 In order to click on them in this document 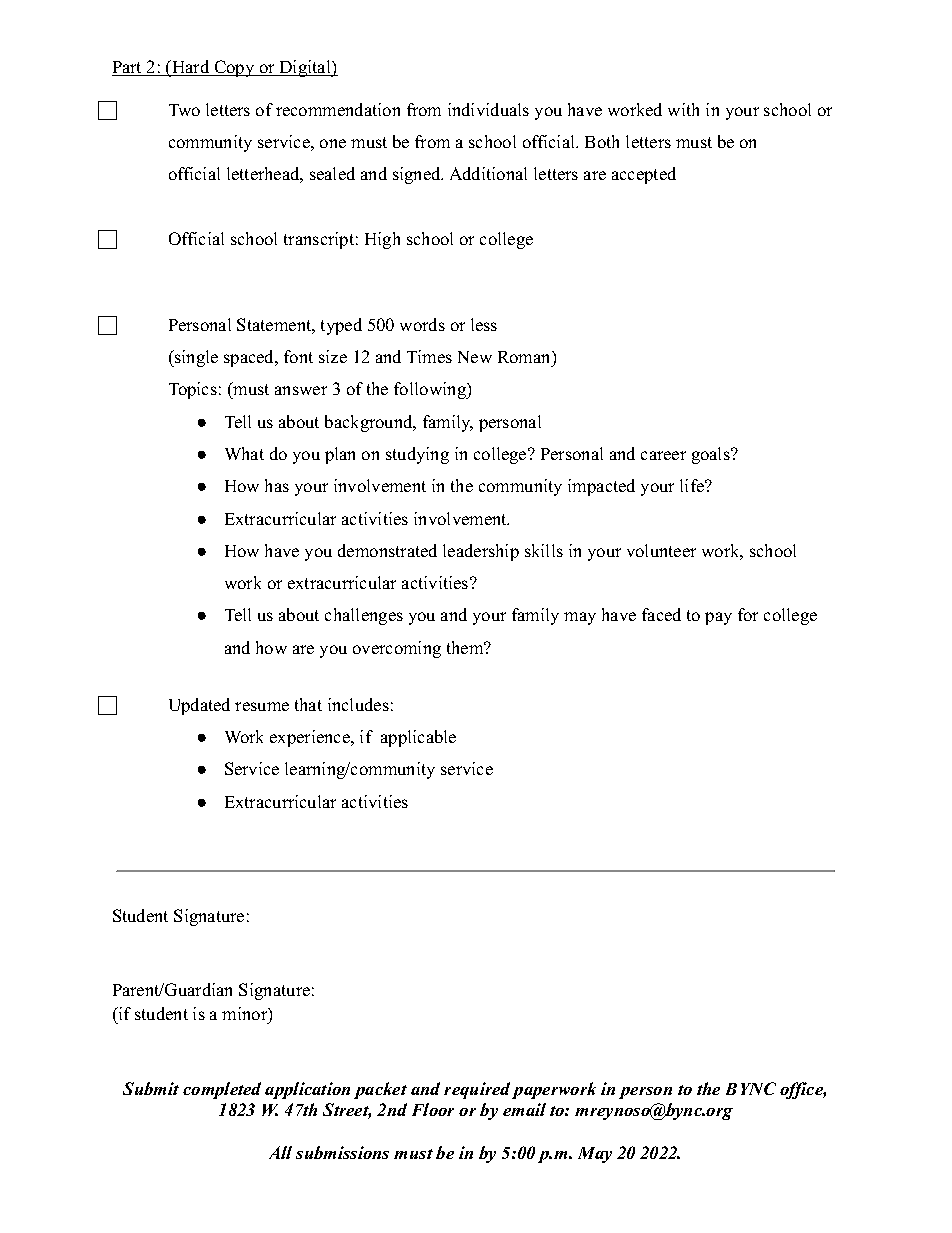, I will do `click(466, 647)`.
